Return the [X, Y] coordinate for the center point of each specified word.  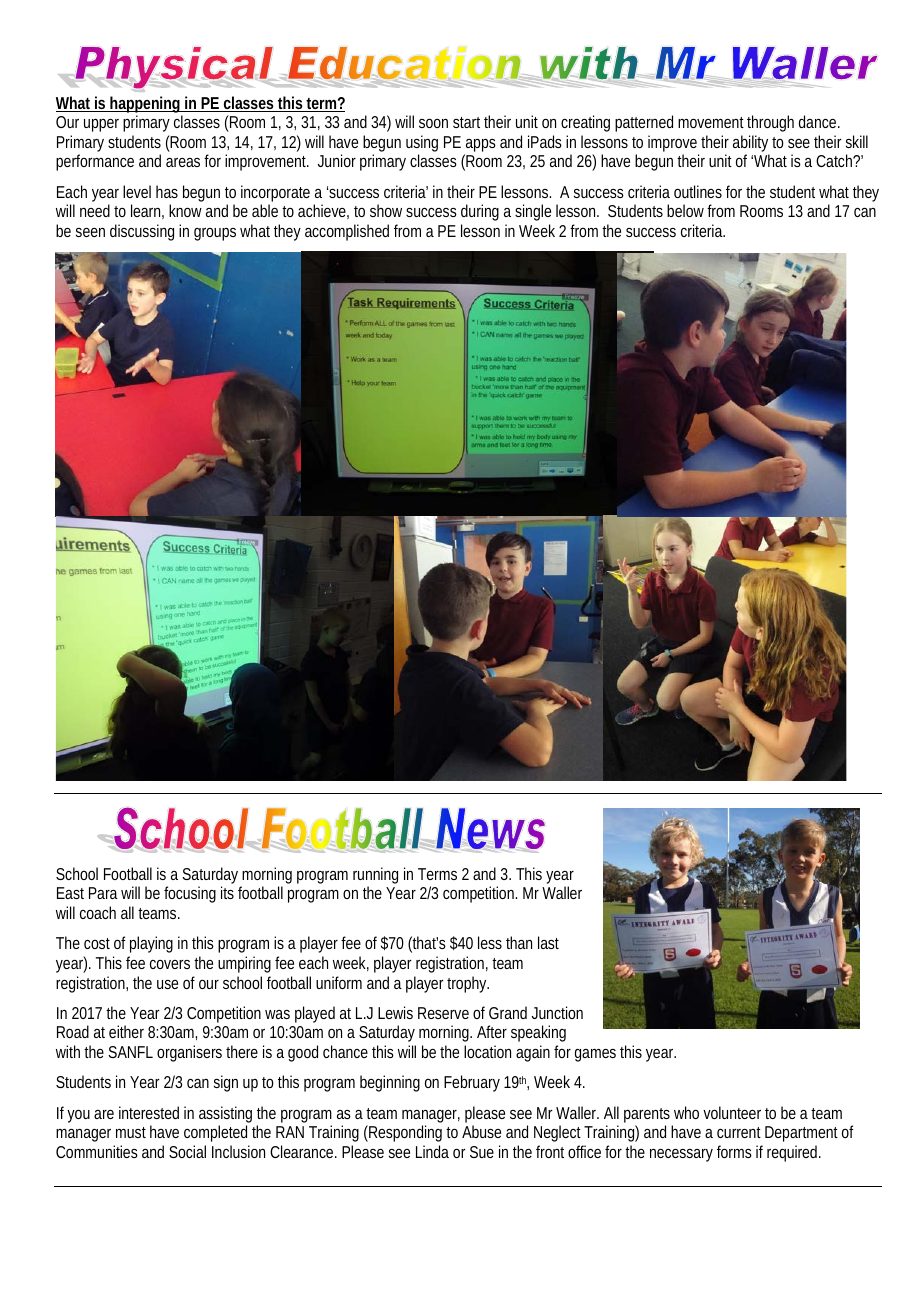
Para [103, 893]
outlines [698, 191]
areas [183, 162]
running [375, 877]
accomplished [347, 232]
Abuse [481, 1131]
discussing [142, 232]
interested [149, 1112]
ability [751, 145]
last [548, 942]
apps [481, 145]
